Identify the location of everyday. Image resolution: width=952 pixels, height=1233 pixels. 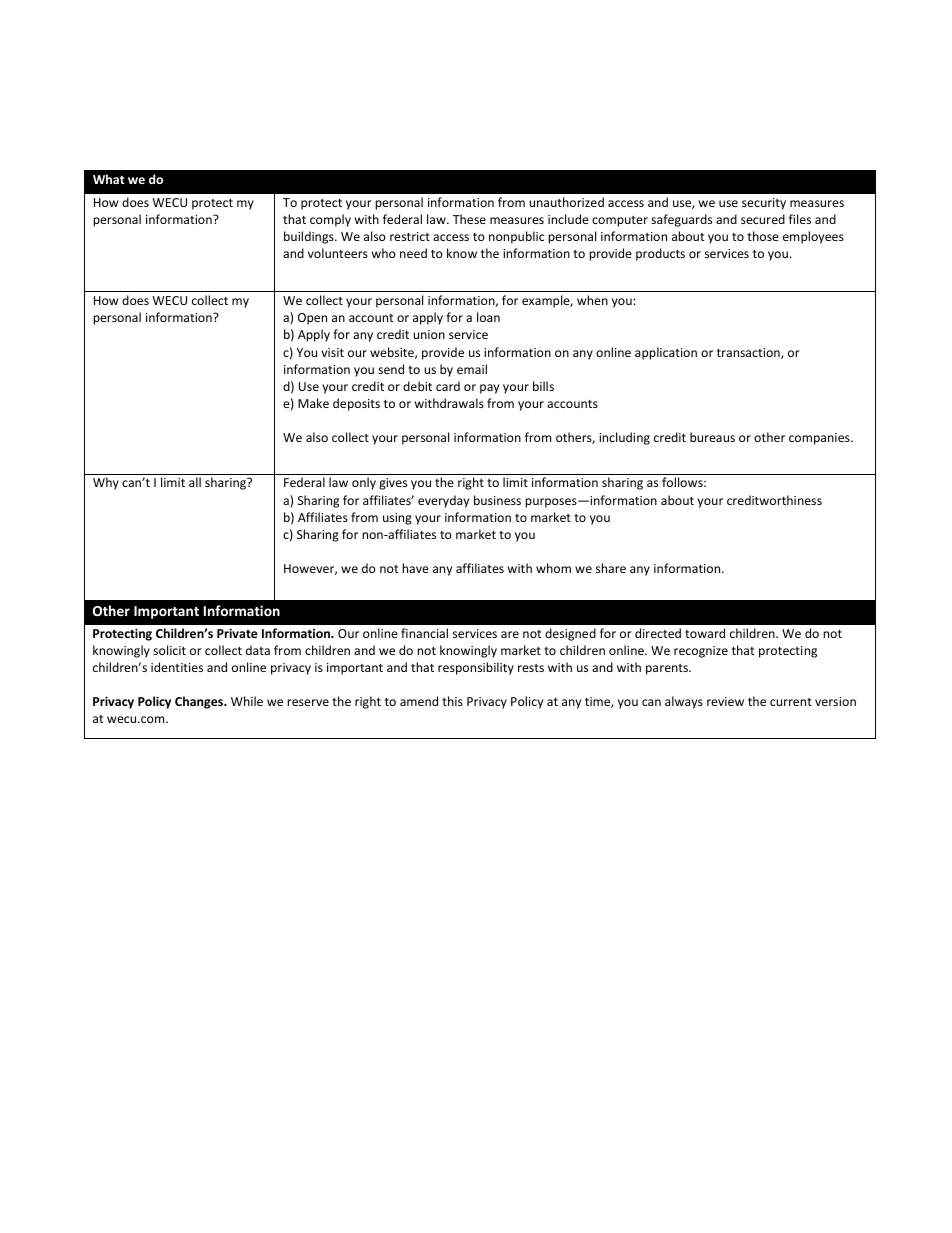
(443, 501).
